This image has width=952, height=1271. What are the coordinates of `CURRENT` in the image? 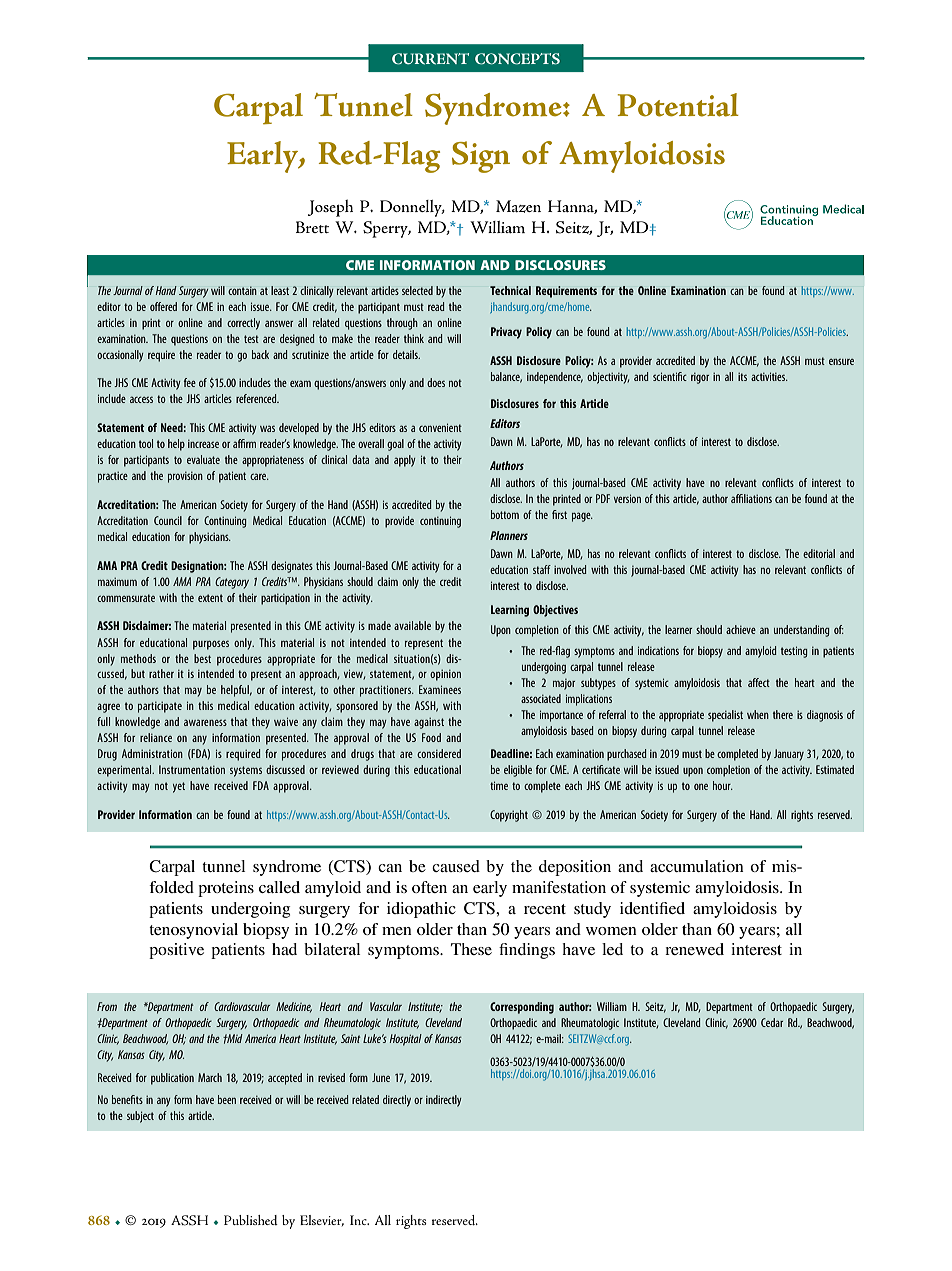 It's located at (430, 59).
